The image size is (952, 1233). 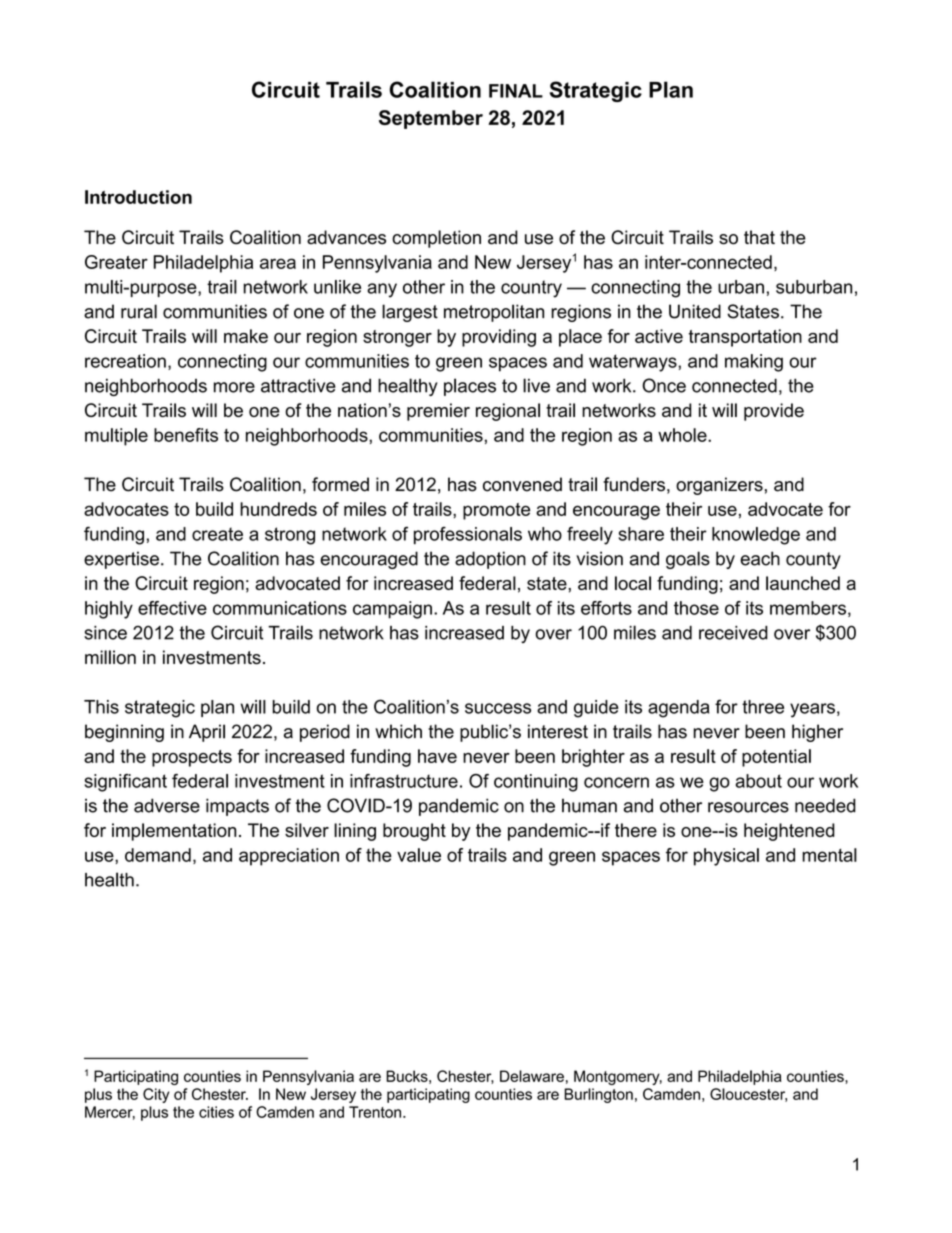 What do you see at coordinates (192, 758) in the screenshot?
I see `prospects` at bounding box center [192, 758].
